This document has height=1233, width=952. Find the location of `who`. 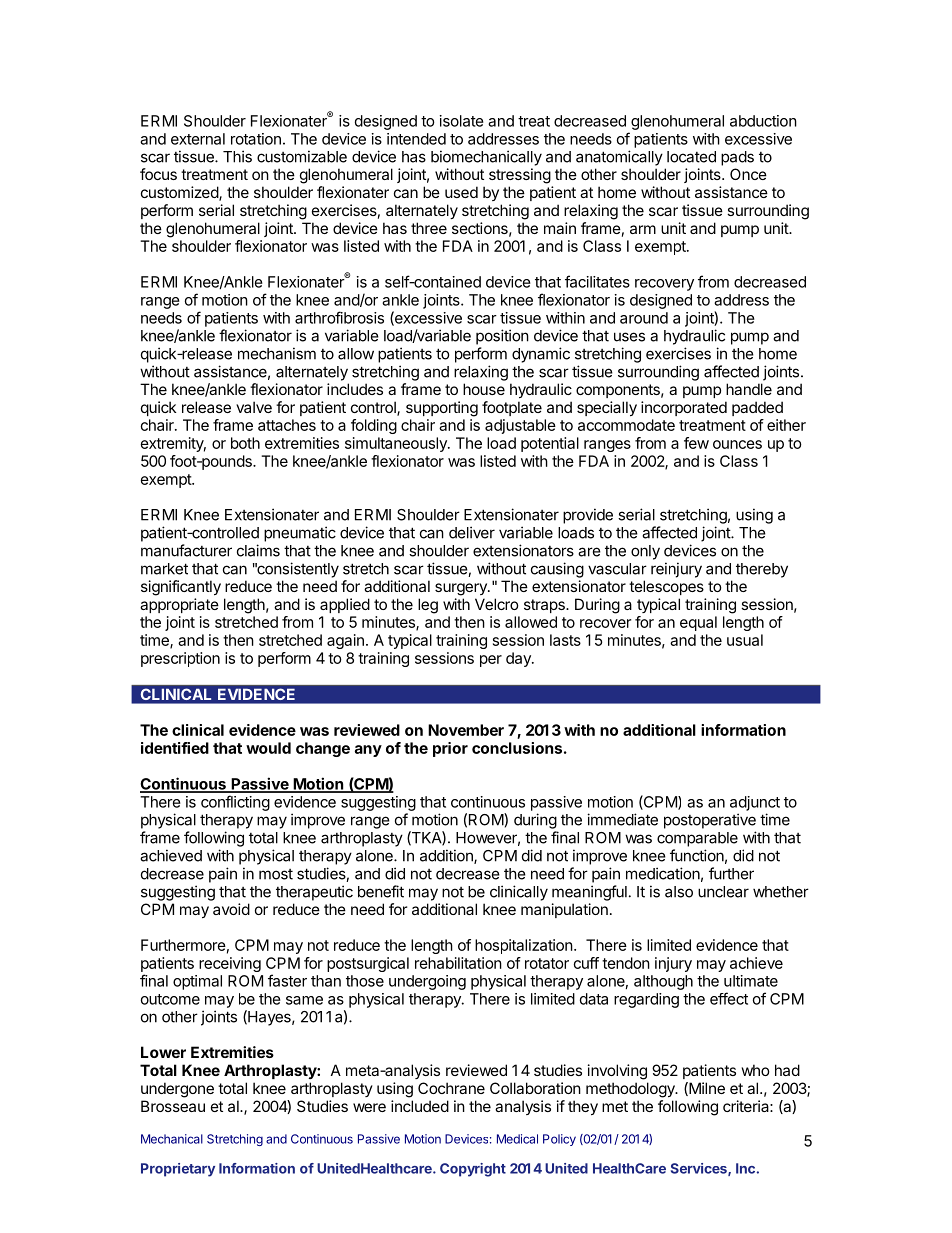

who is located at coordinates (756, 1070).
